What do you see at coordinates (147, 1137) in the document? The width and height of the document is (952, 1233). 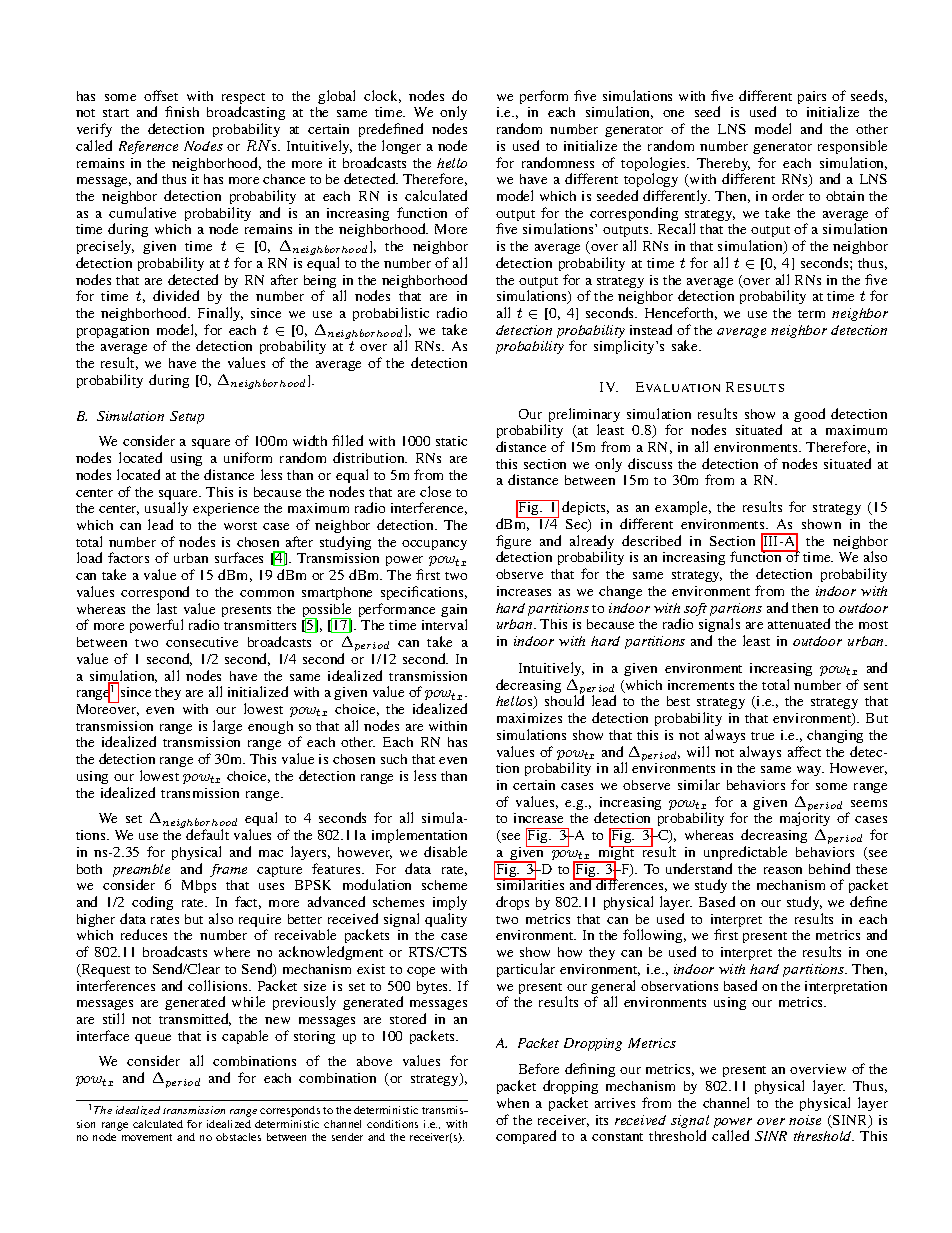 I see `movement` at bounding box center [147, 1137].
